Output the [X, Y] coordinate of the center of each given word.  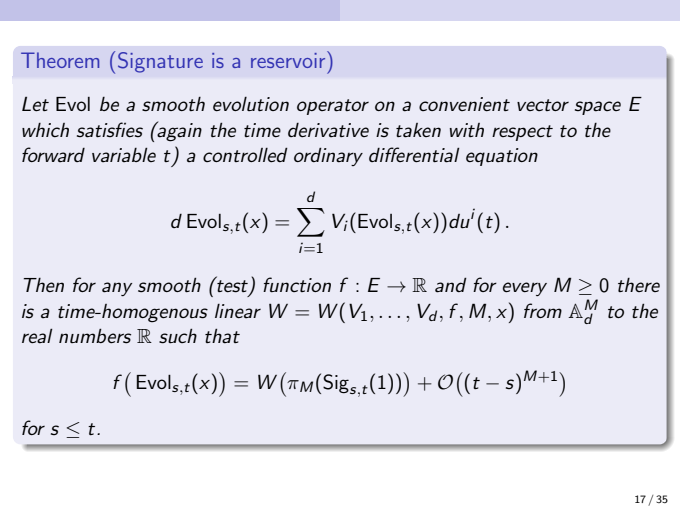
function [297, 284]
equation [502, 157]
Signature [160, 62]
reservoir [289, 59]
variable [124, 155]
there [639, 285]
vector [543, 105]
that [222, 336]
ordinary [328, 157]
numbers [95, 336]
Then [44, 285]
